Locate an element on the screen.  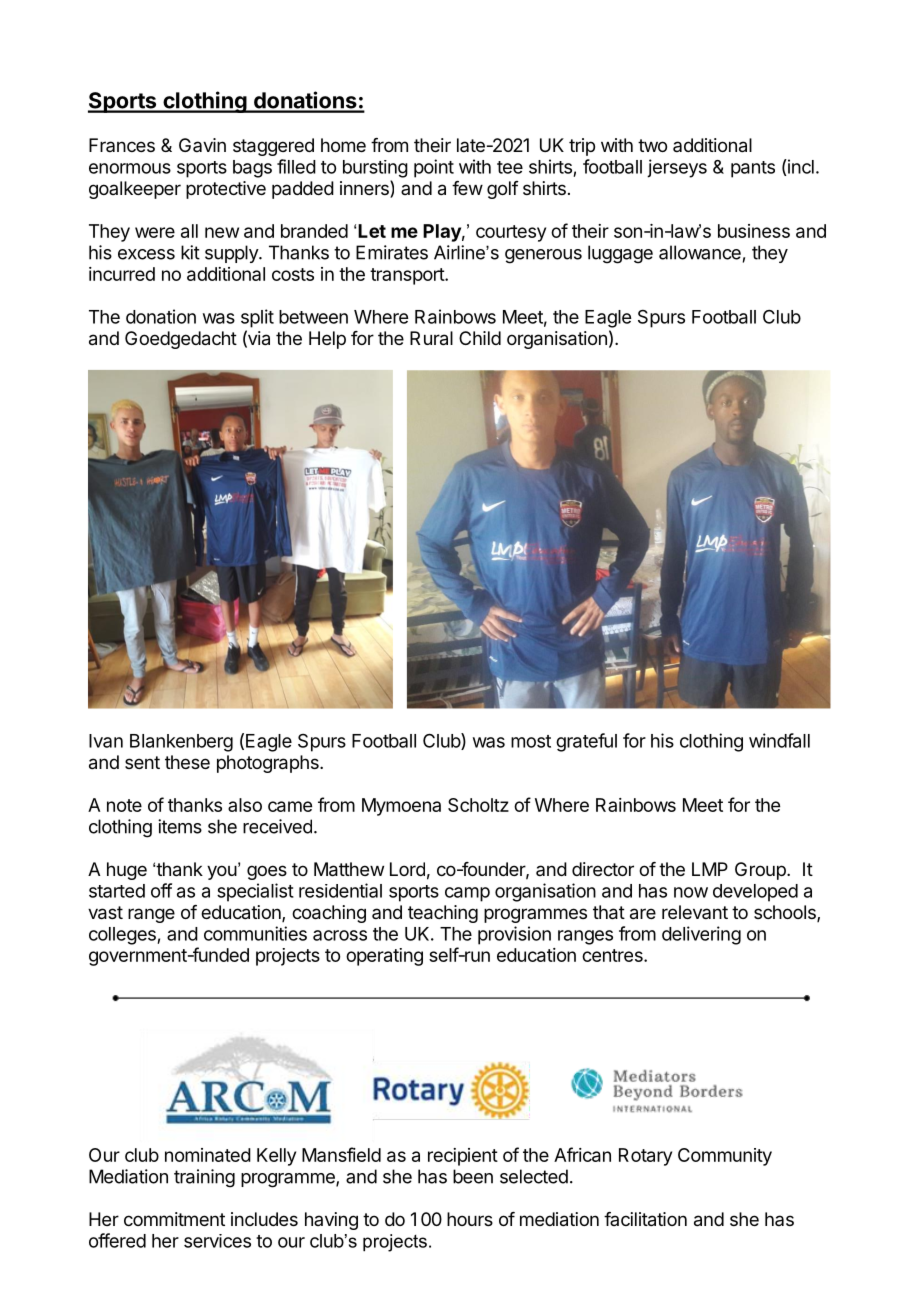
commitment is located at coordinates (174, 1219).
